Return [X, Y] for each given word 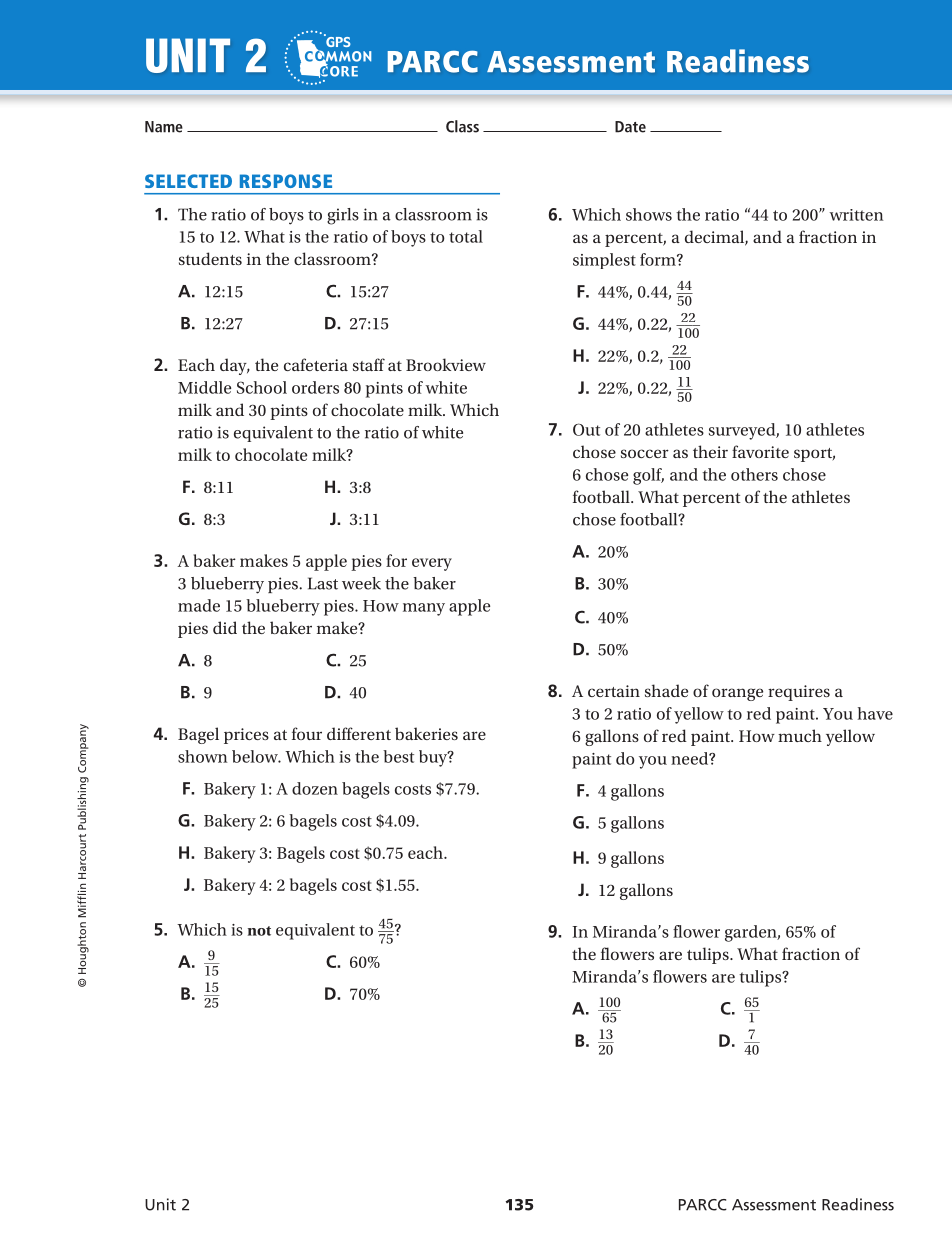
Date [630, 127]
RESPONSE [286, 181]
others [754, 474]
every [432, 564]
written [856, 215]
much [800, 735]
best [398, 756]
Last [323, 583]
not [259, 931]
